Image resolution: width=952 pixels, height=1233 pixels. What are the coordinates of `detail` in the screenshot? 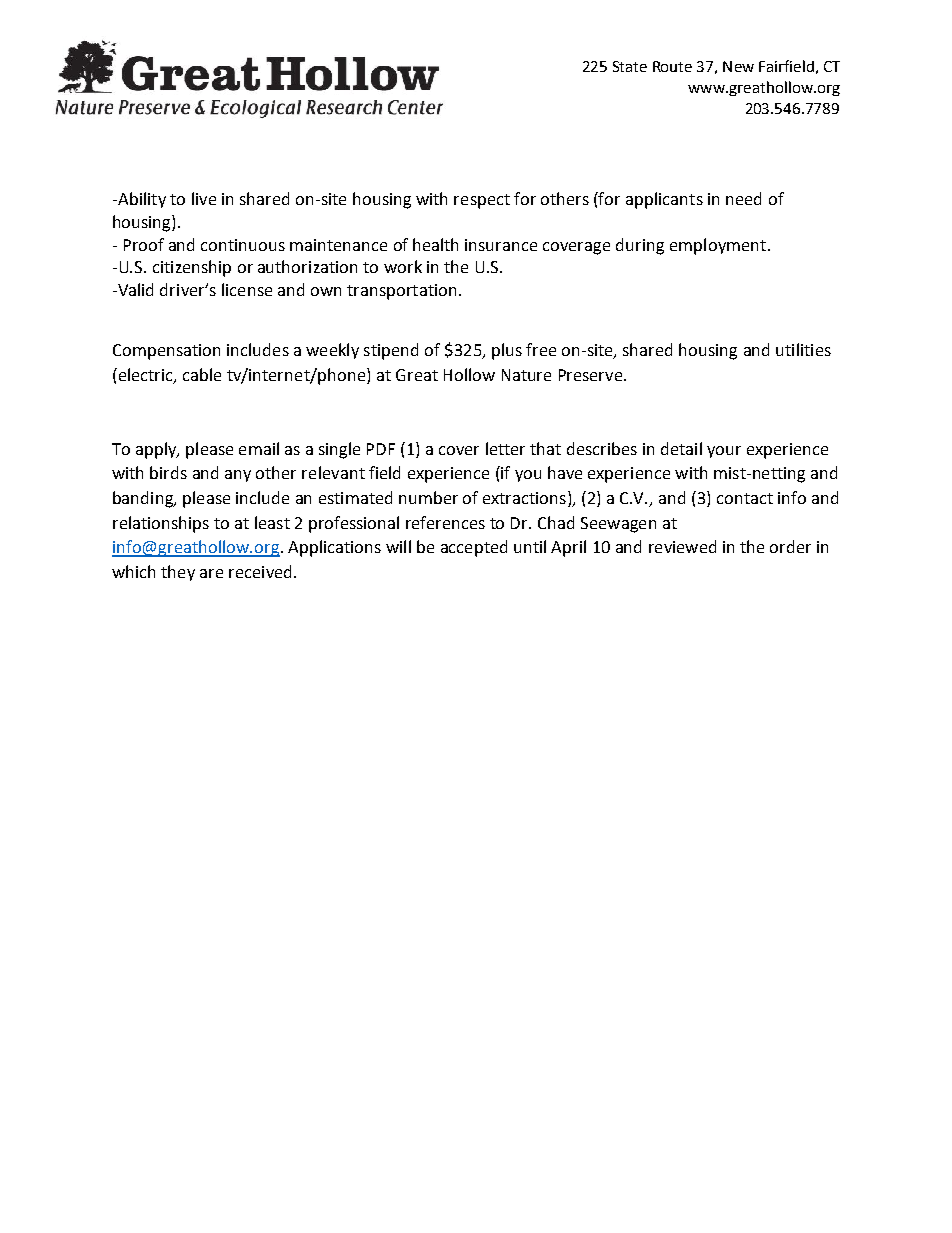 It's located at (681, 448).
